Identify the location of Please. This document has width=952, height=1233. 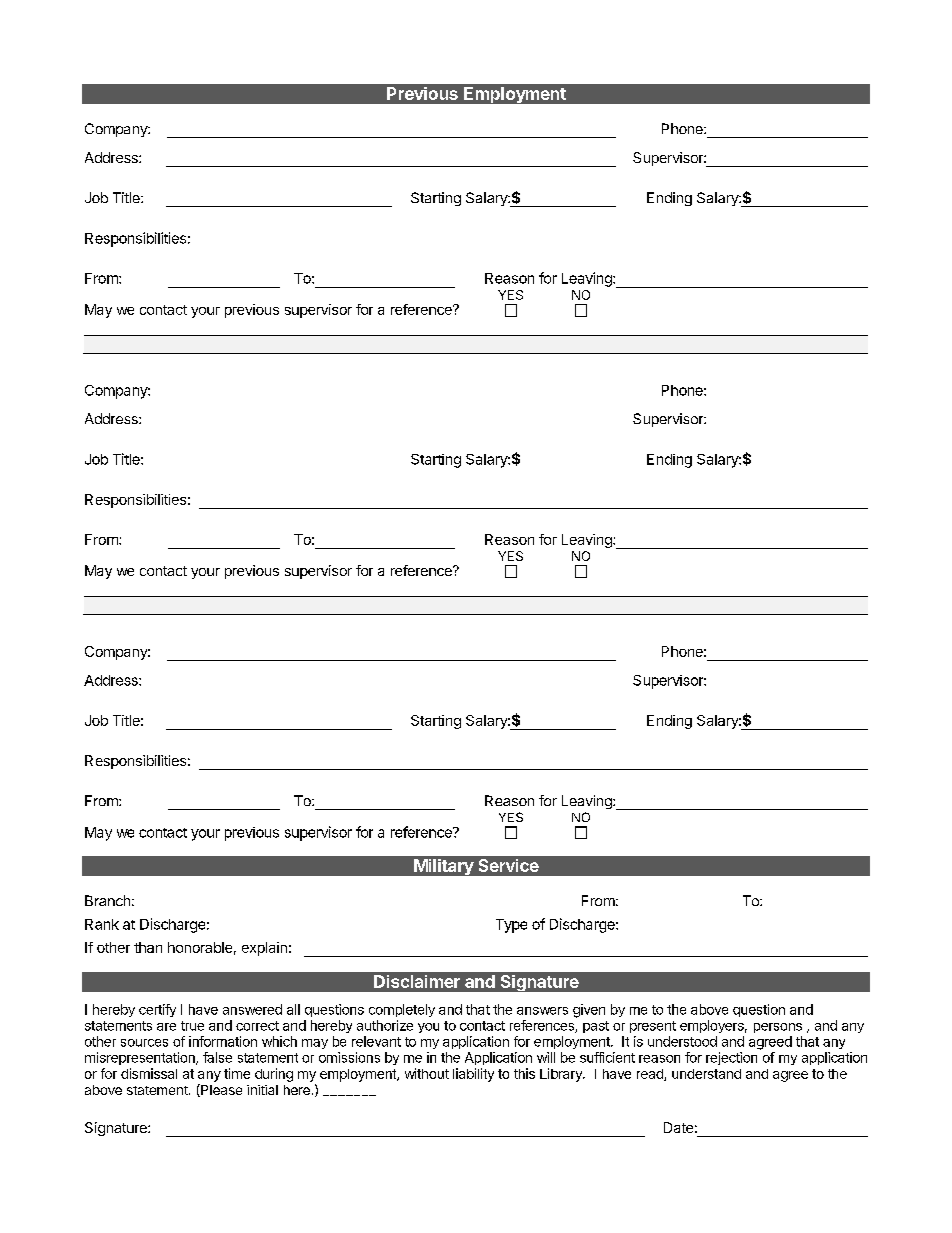
(220, 1090).
